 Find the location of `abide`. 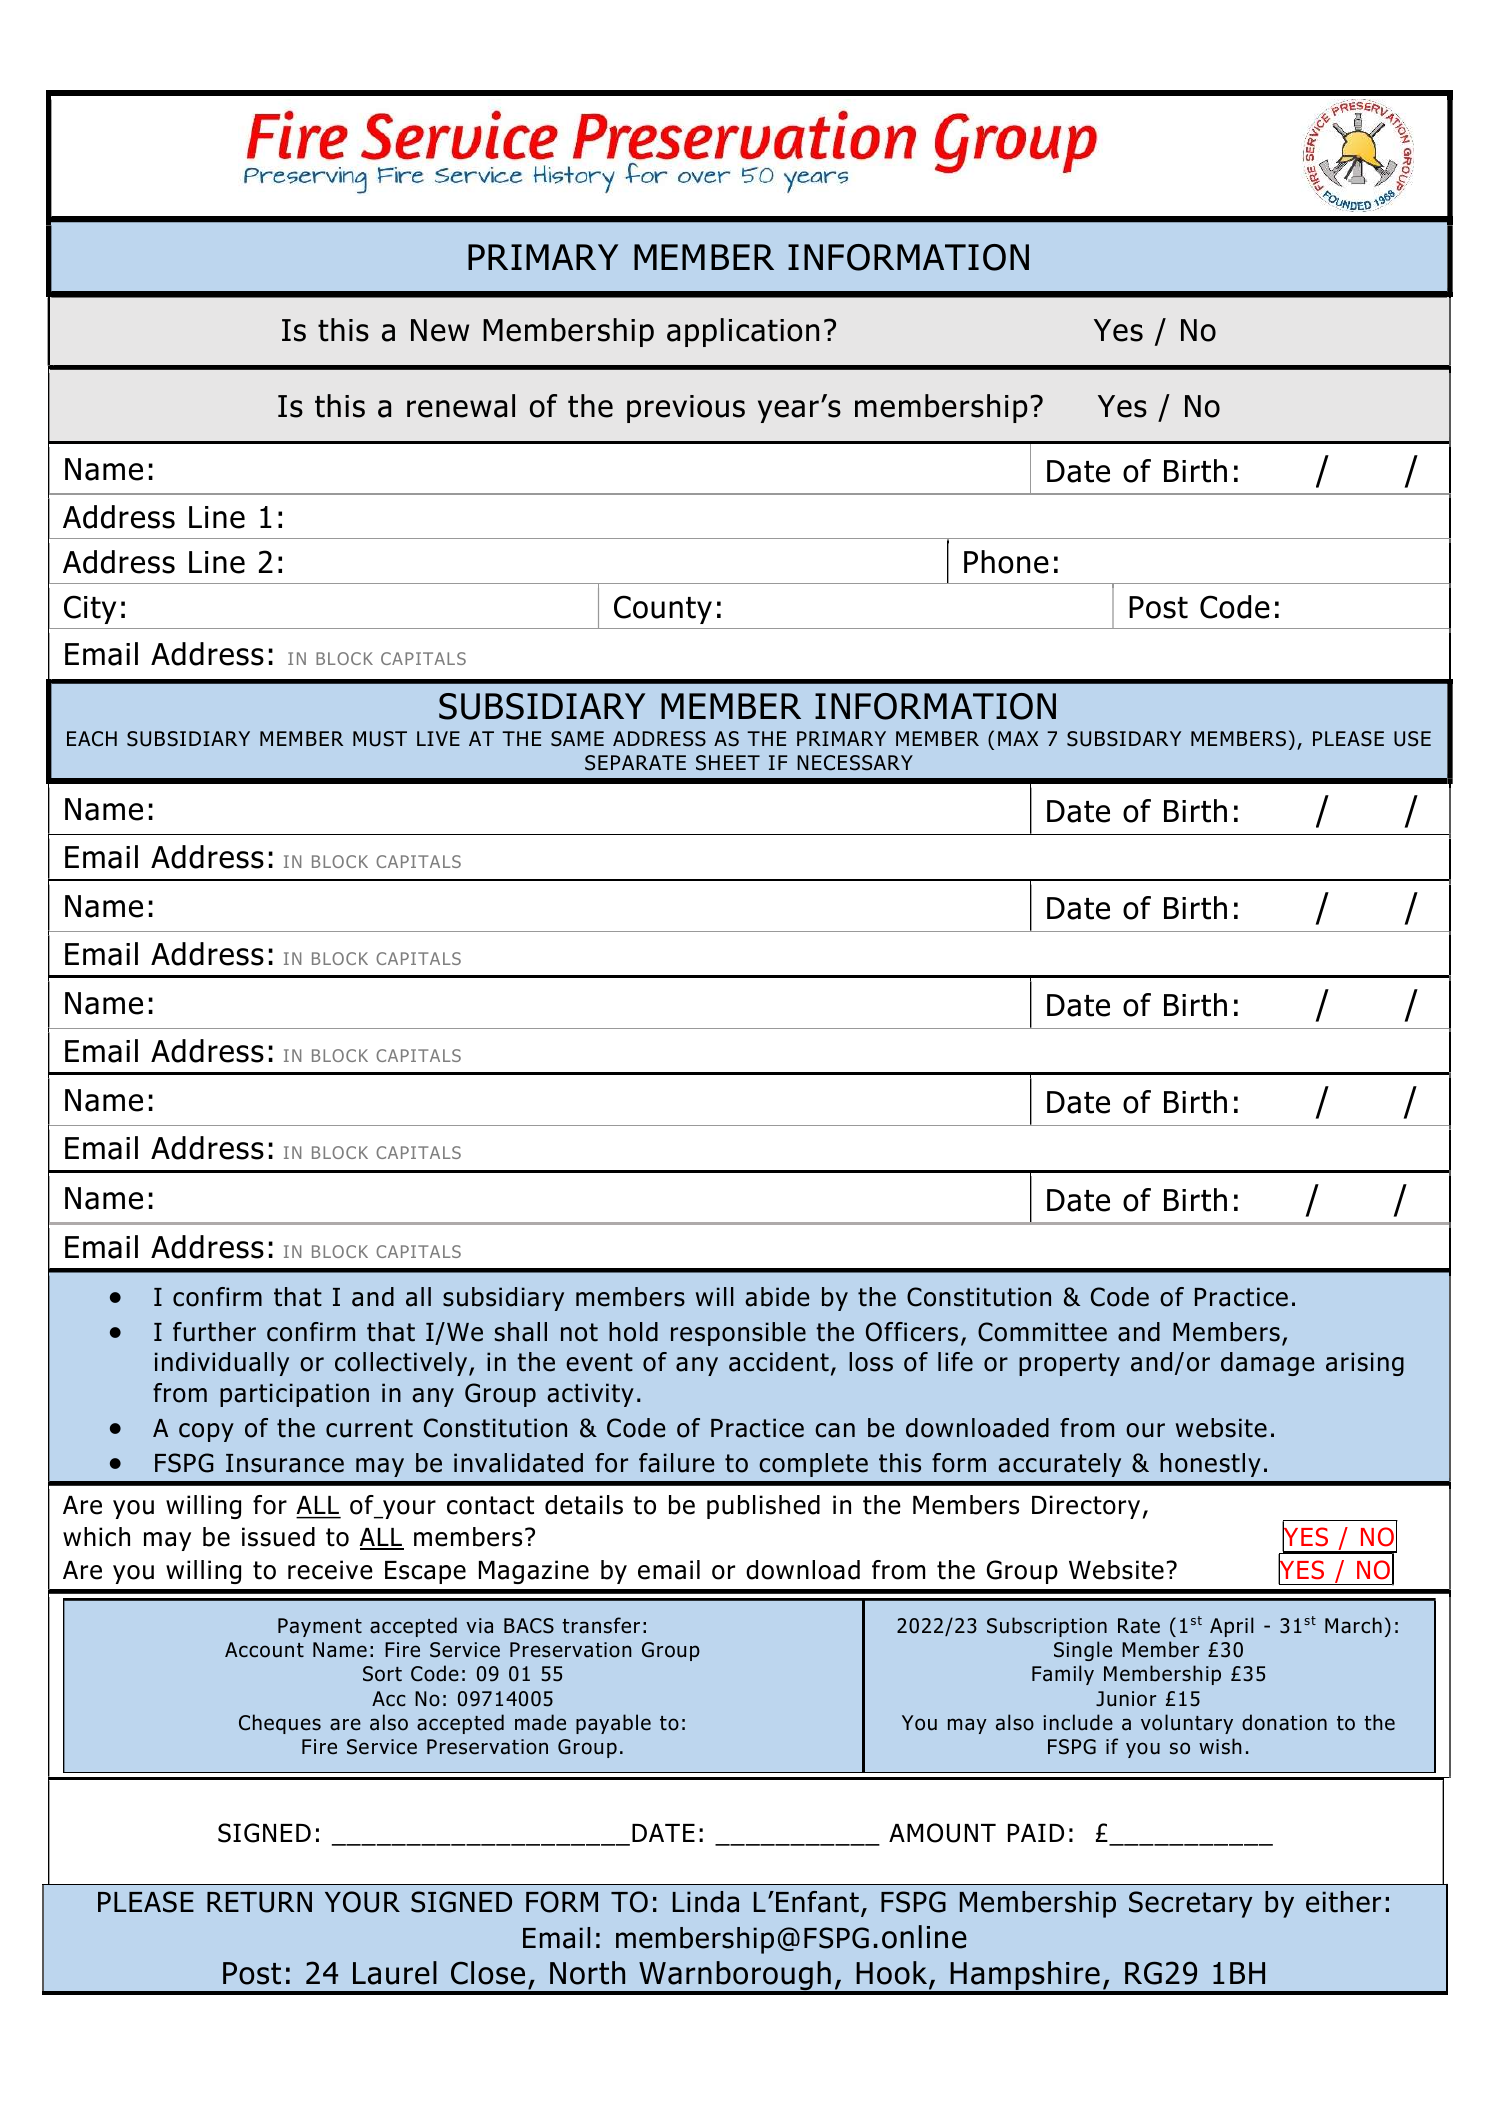

abide is located at coordinates (777, 1297).
